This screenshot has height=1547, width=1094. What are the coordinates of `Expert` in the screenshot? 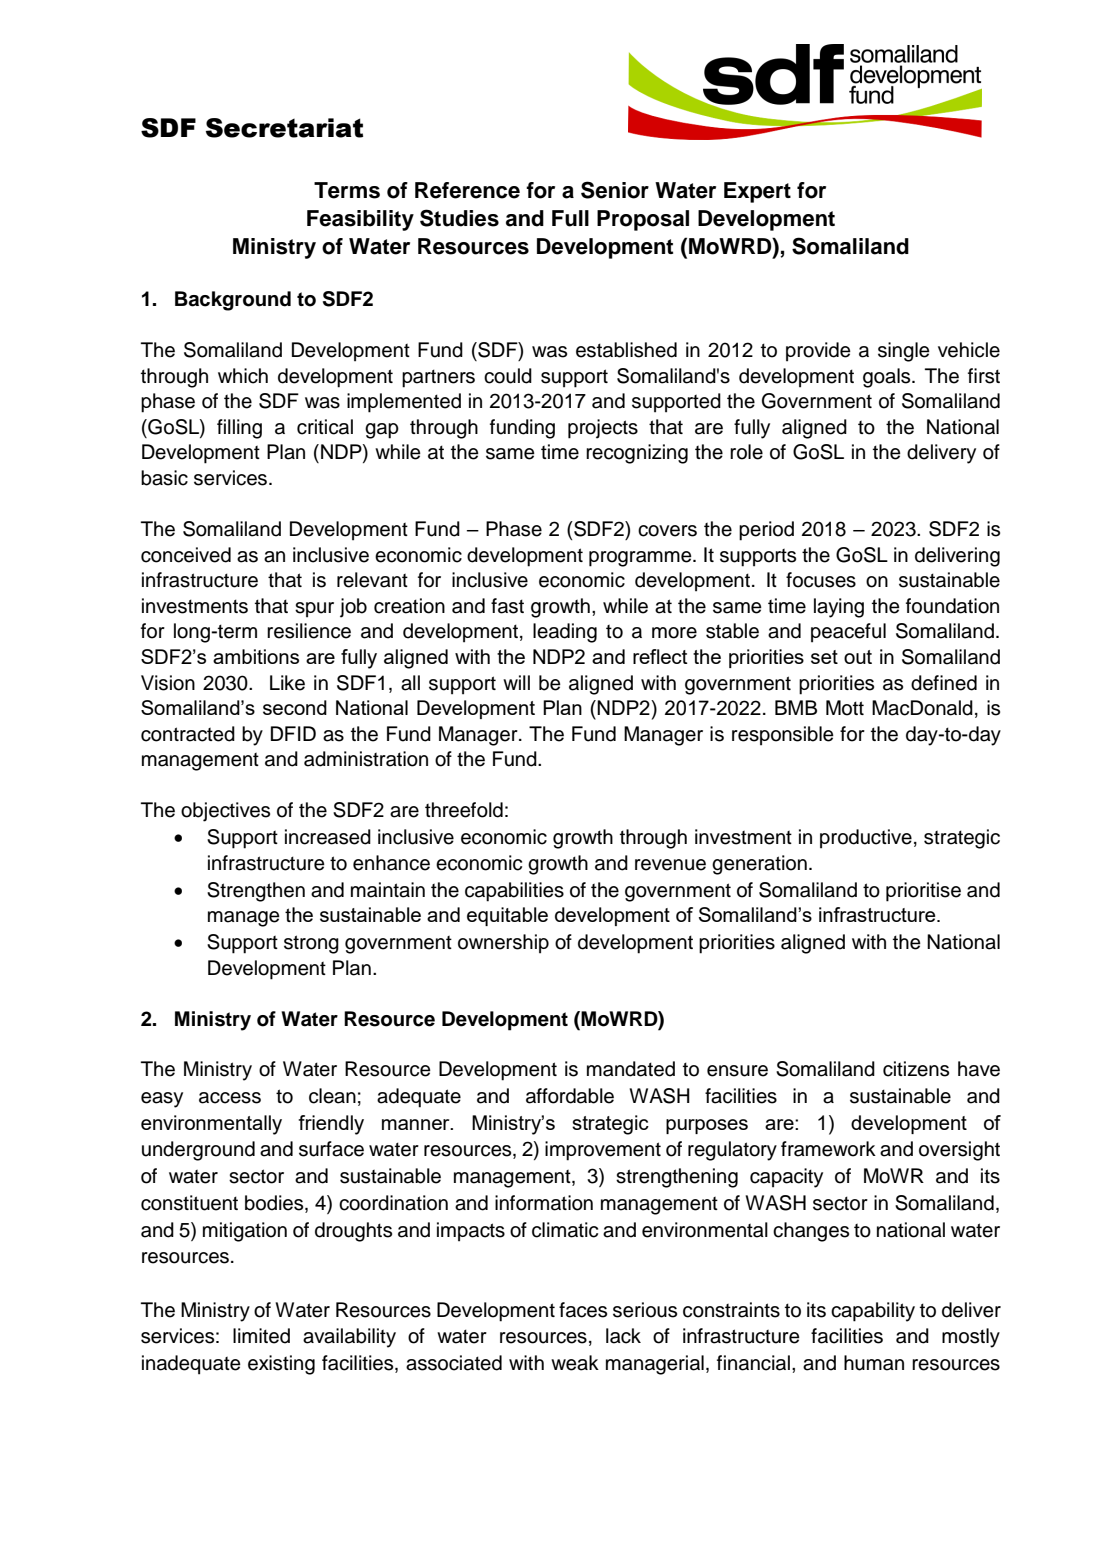 It's located at (757, 192).
